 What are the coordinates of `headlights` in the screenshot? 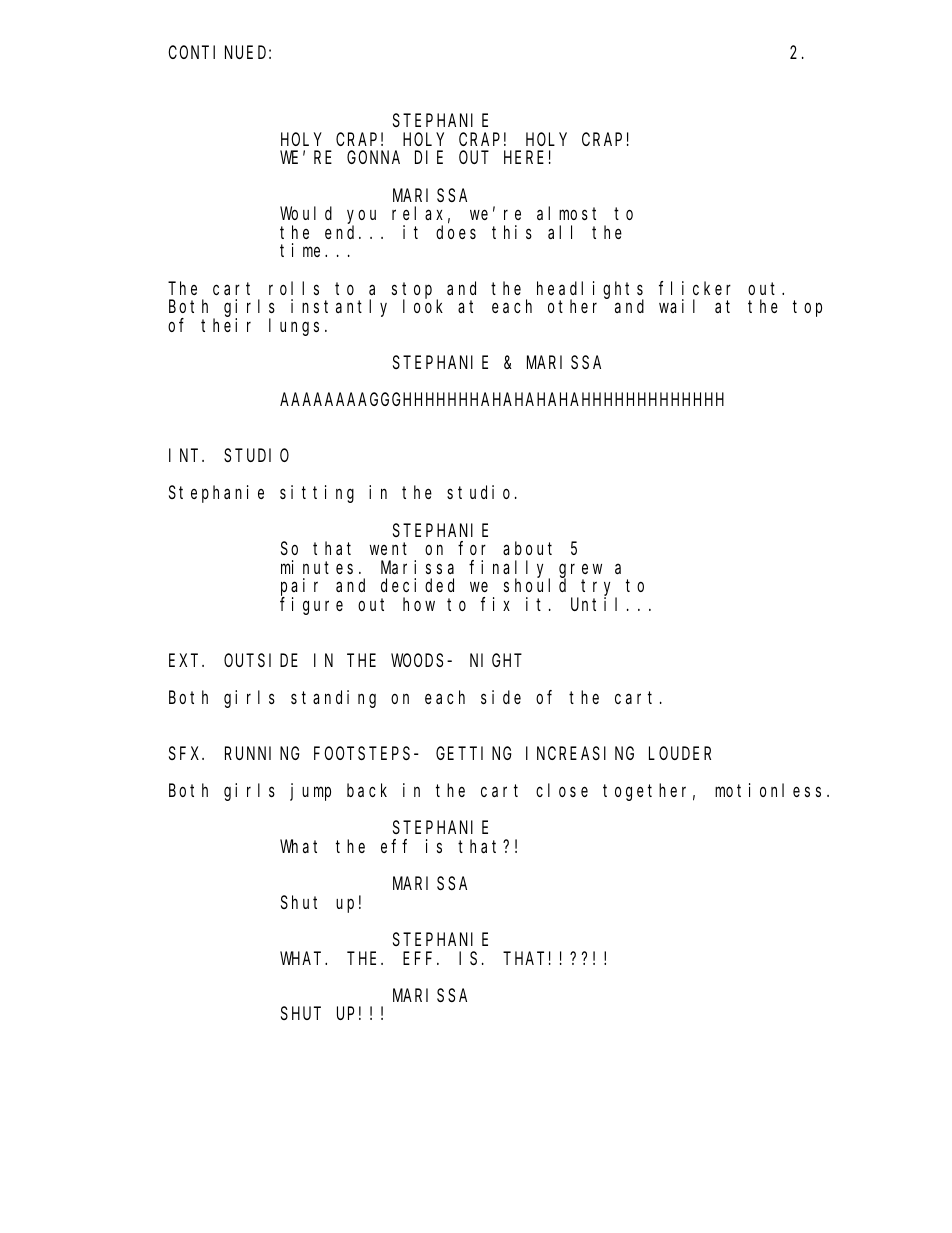 It's located at (590, 290).
